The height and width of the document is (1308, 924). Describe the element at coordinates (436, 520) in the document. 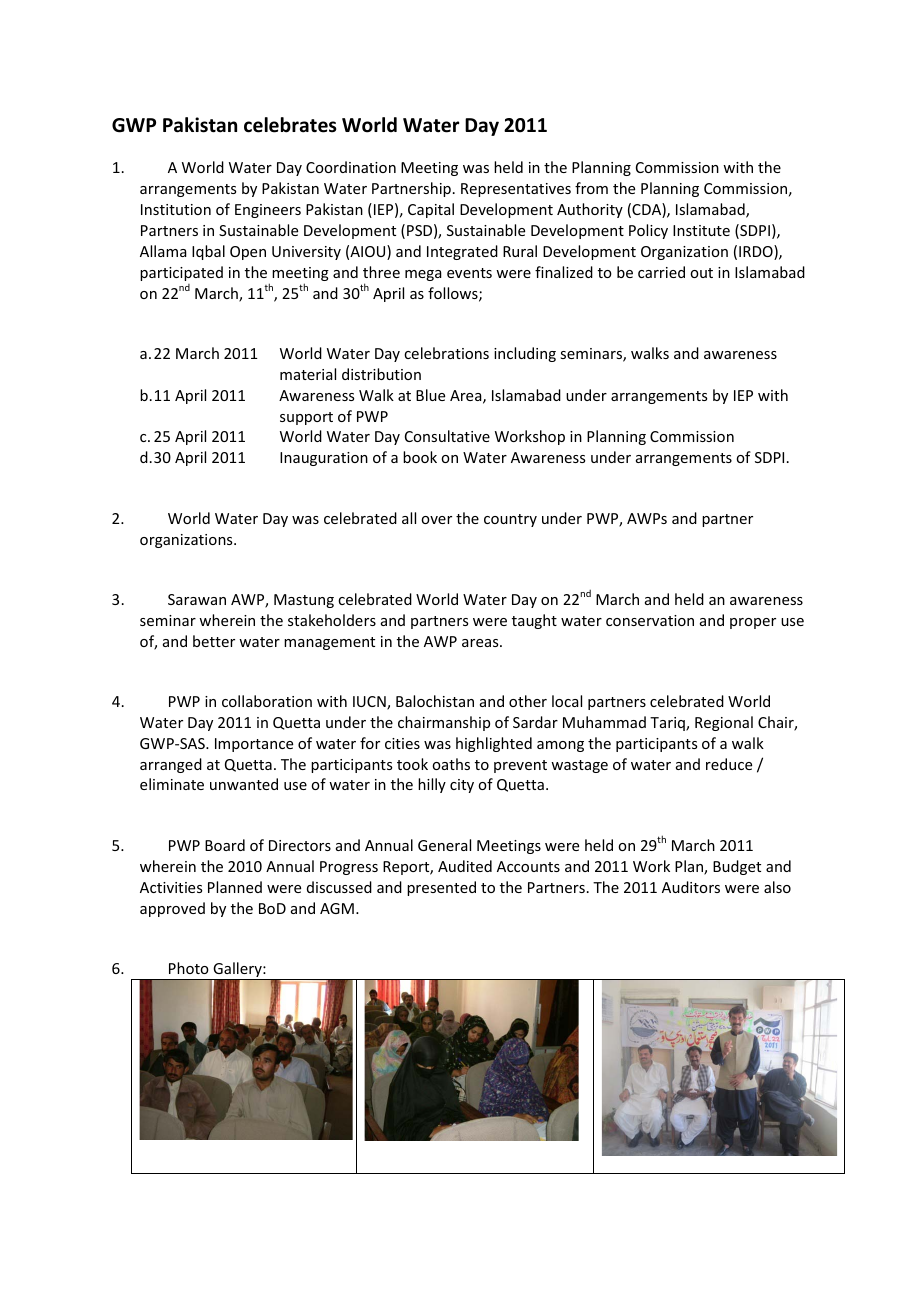

I see `over` at that location.
